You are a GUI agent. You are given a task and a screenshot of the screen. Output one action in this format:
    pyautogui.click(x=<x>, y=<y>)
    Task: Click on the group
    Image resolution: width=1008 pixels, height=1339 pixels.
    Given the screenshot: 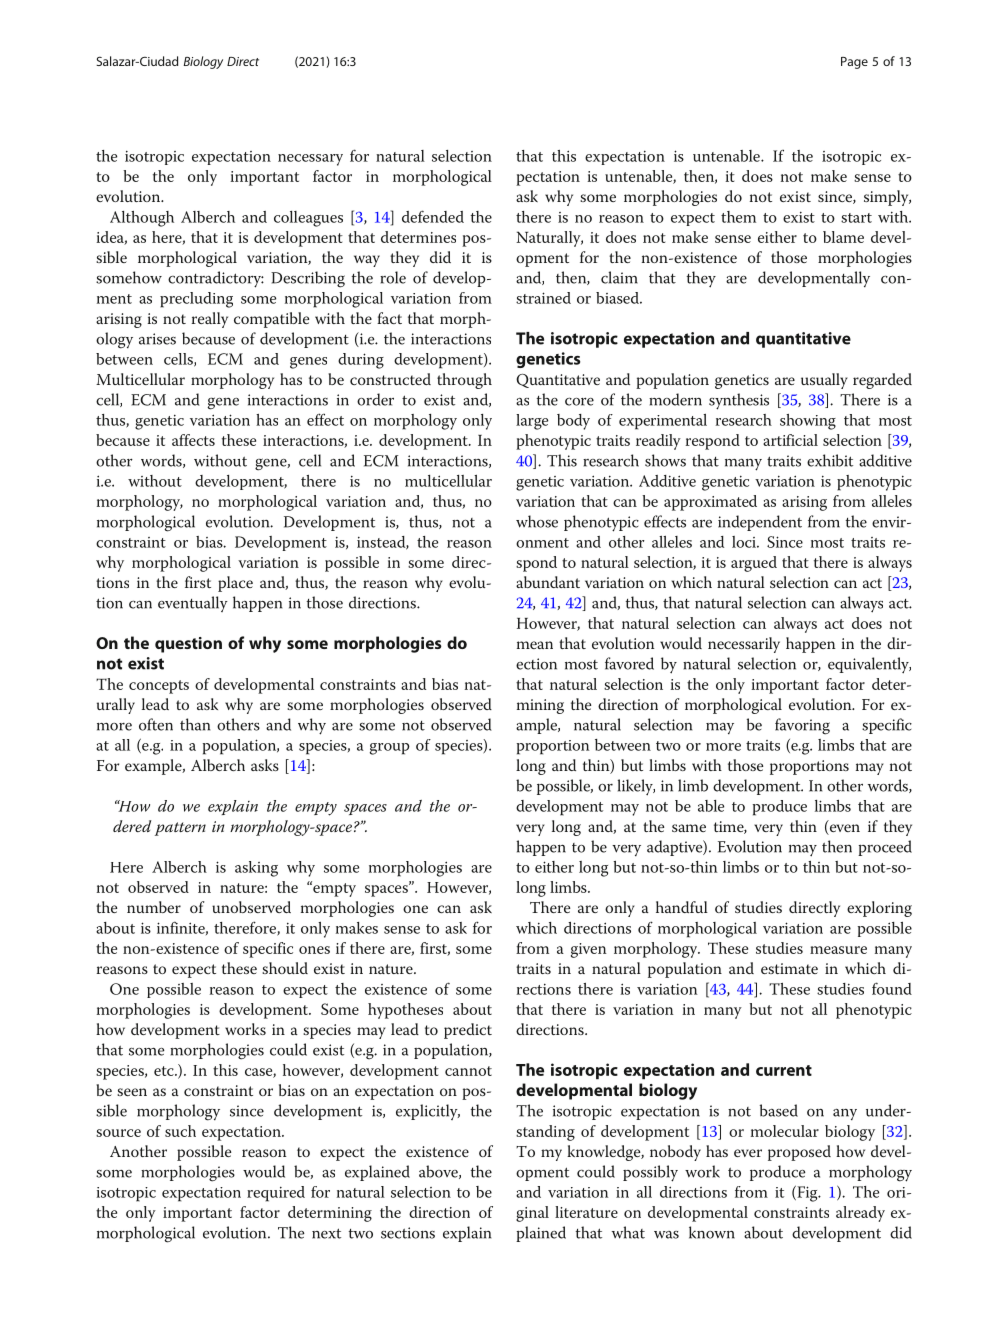 What is the action you would take?
    pyautogui.click(x=390, y=749)
